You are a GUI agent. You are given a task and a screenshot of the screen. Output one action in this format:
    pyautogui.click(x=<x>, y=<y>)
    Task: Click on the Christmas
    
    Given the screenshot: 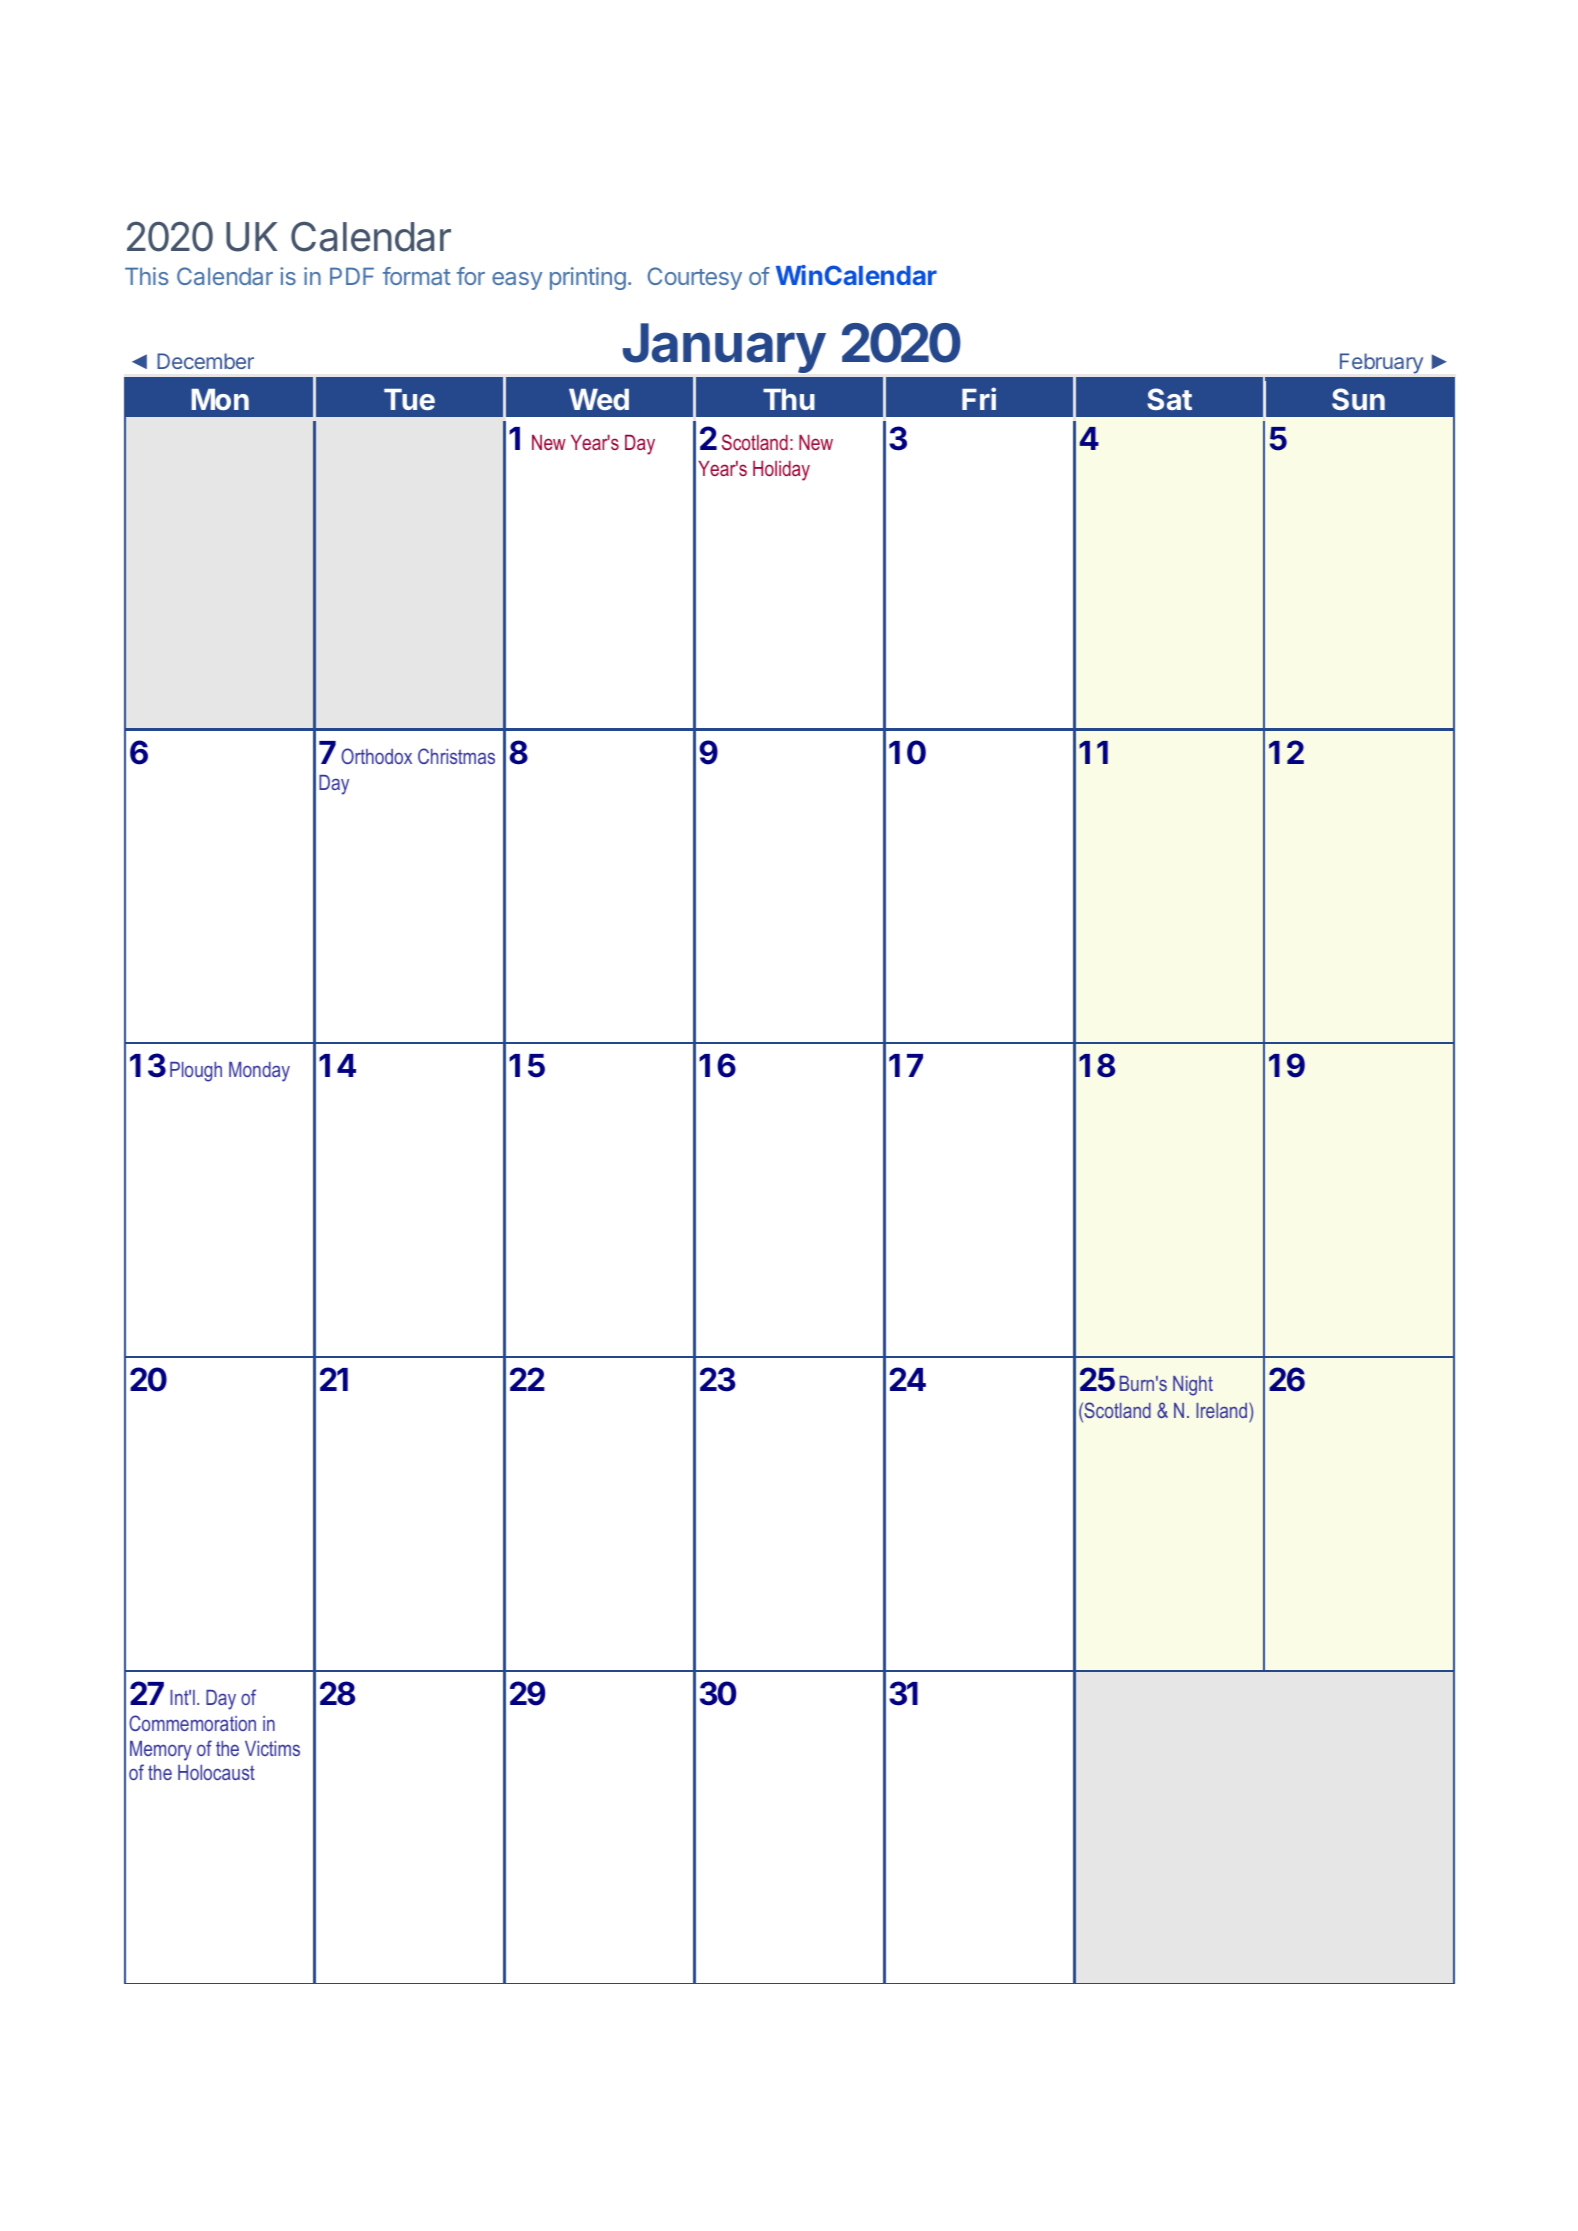 What is the action you would take?
    pyautogui.click(x=456, y=756)
